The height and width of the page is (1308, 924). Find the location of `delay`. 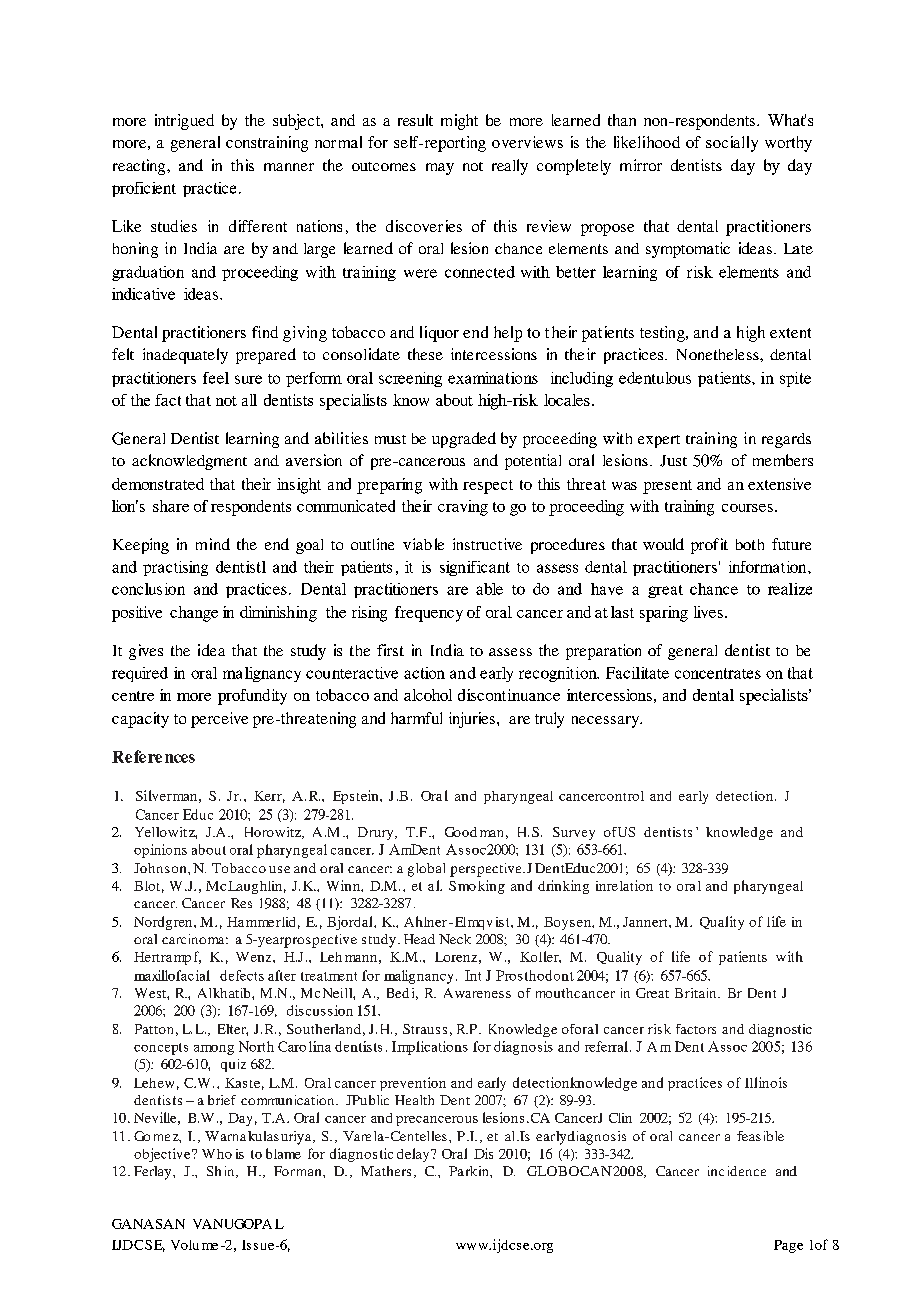

delay is located at coordinates (414, 1155).
